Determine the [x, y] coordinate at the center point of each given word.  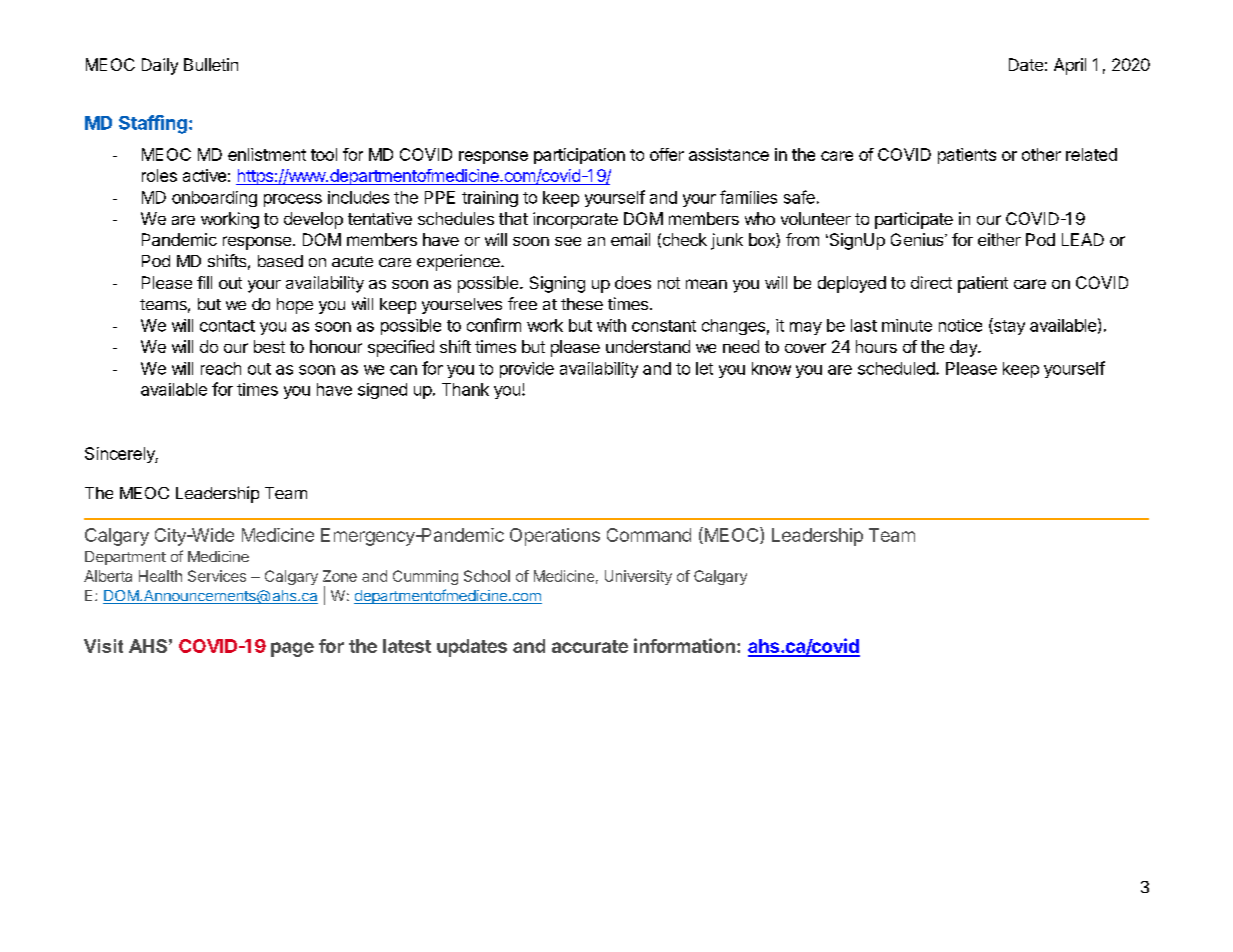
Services [217, 576]
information [684, 645]
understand [648, 346]
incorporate [575, 220]
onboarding [214, 199]
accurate [590, 646]
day [964, 348]
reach [221, 368]
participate [914, 220]
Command [649, 535]
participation [579, 156]
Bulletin [211, 64]
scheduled [896, 368]
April [1070, 66]
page [292, 649]
